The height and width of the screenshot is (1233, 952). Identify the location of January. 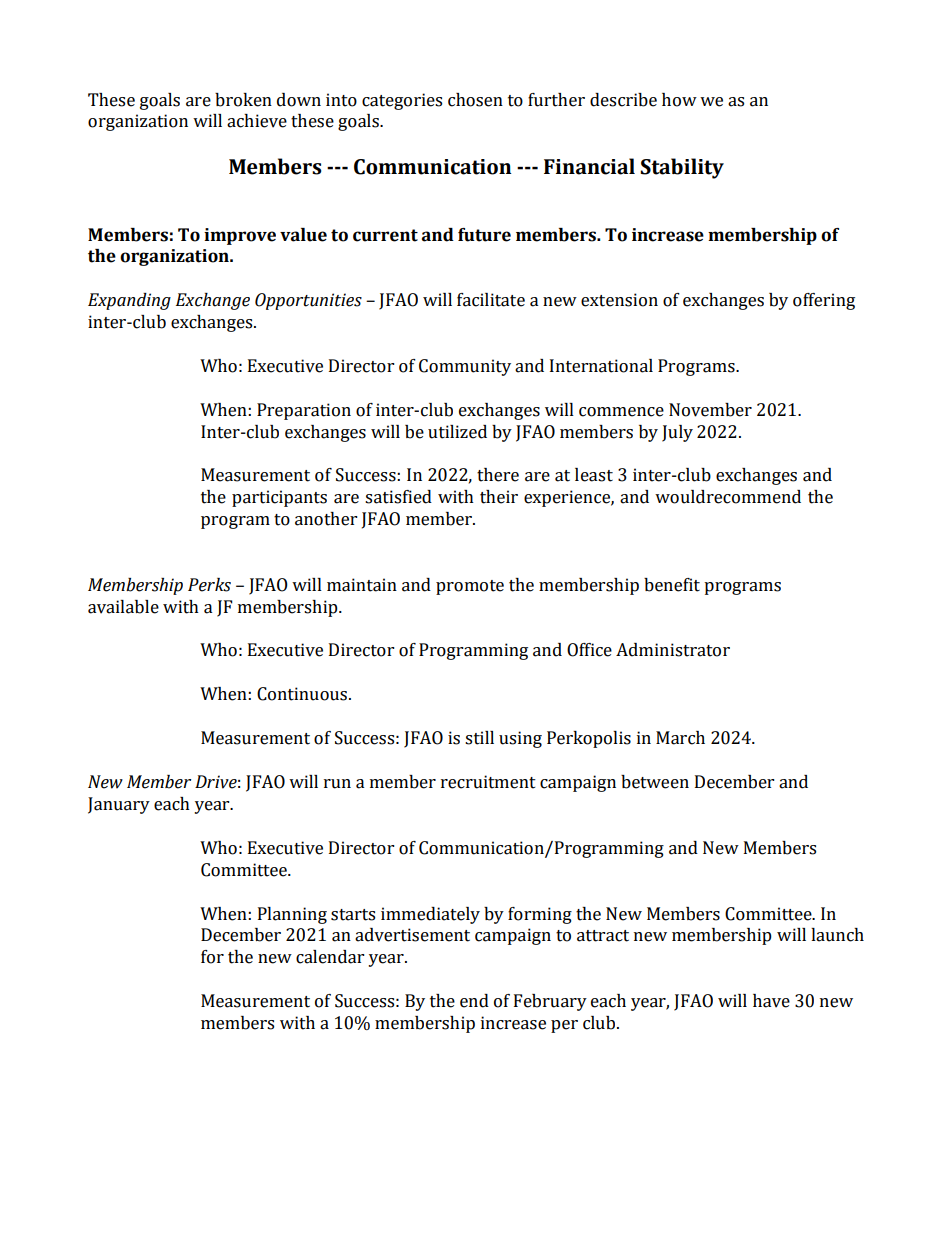
(119, 805).
